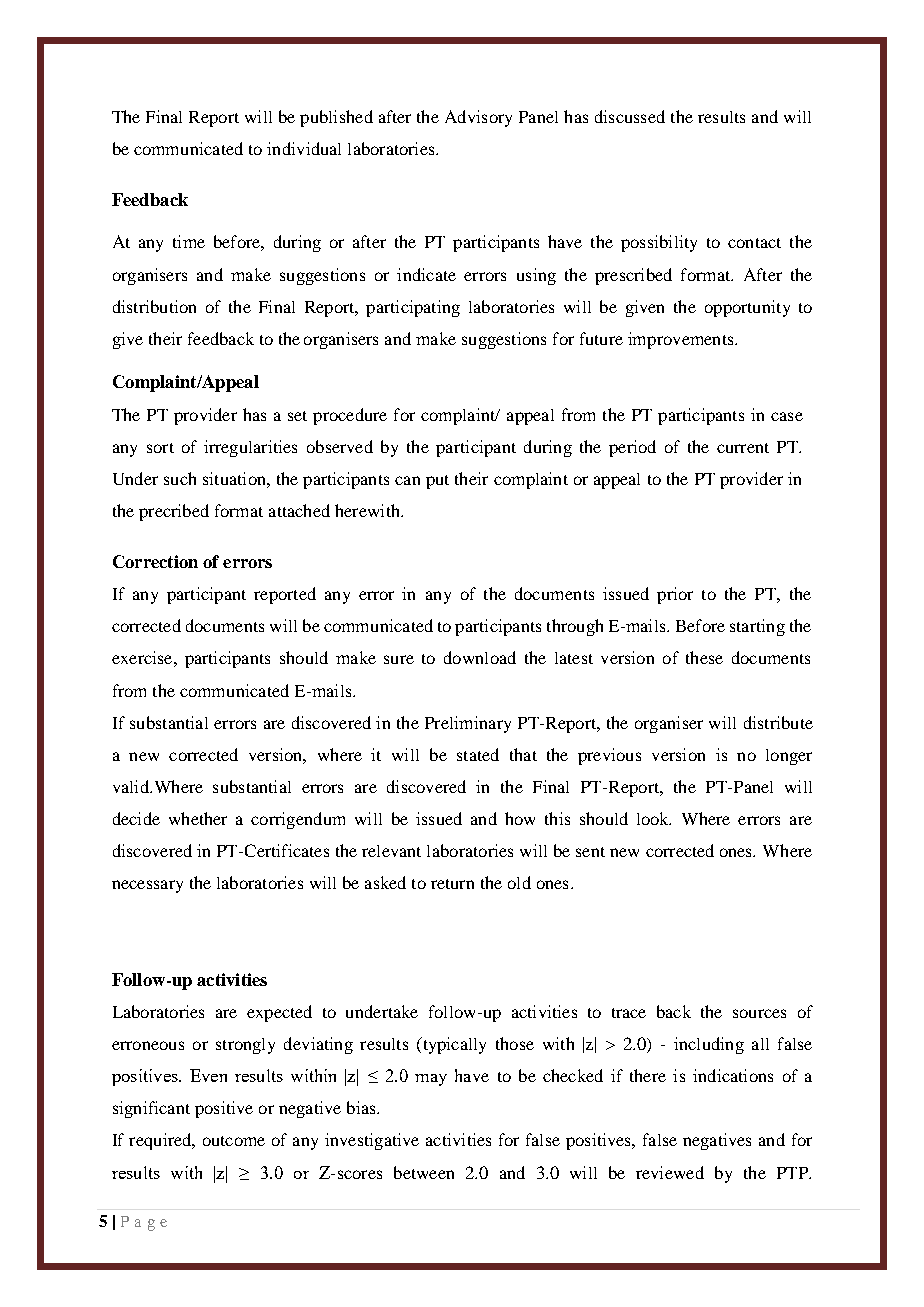  I want to click on necessary, so click(147, 886).
